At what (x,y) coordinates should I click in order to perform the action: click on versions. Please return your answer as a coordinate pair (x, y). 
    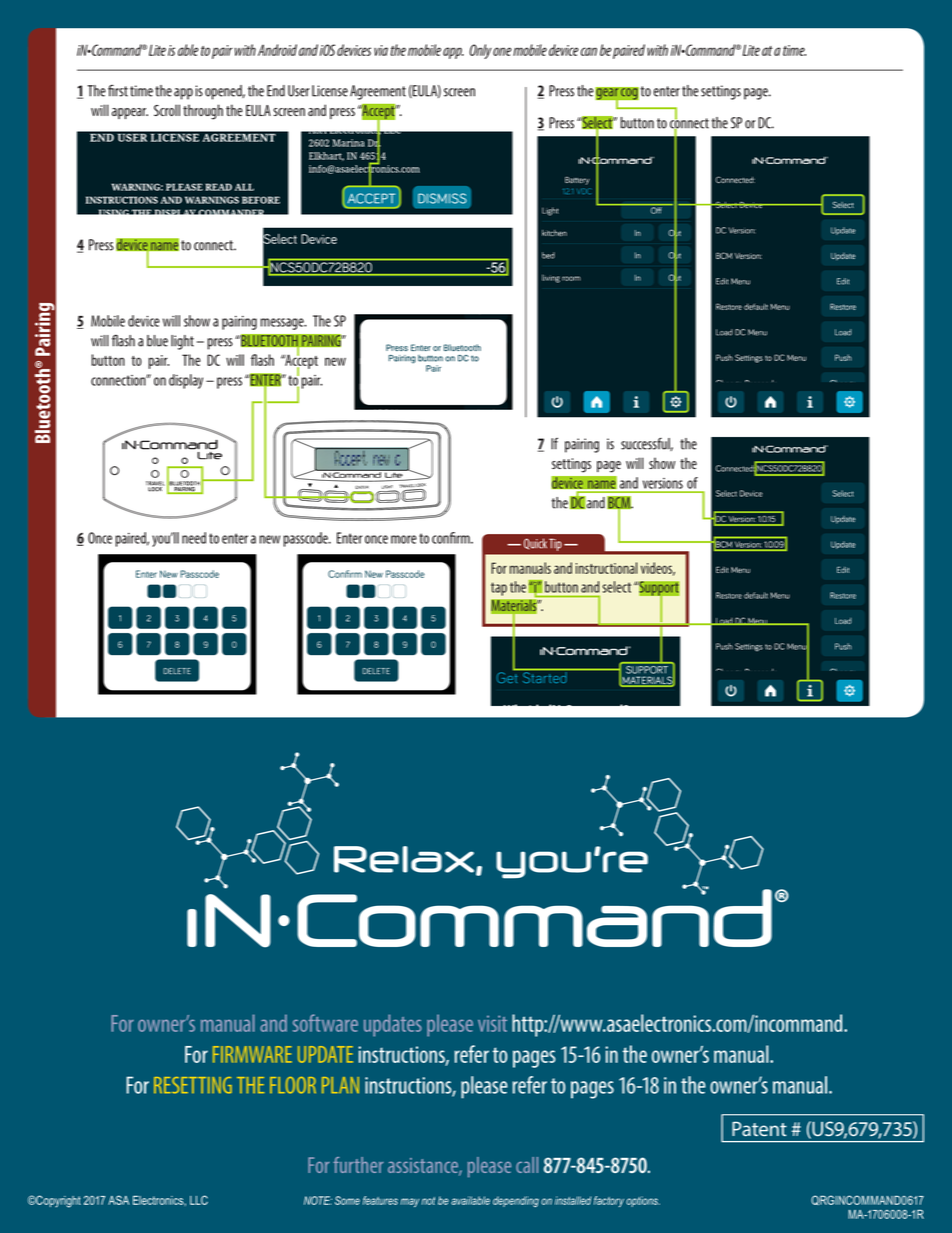
    Looking at the image, I should click on (663, 483).
